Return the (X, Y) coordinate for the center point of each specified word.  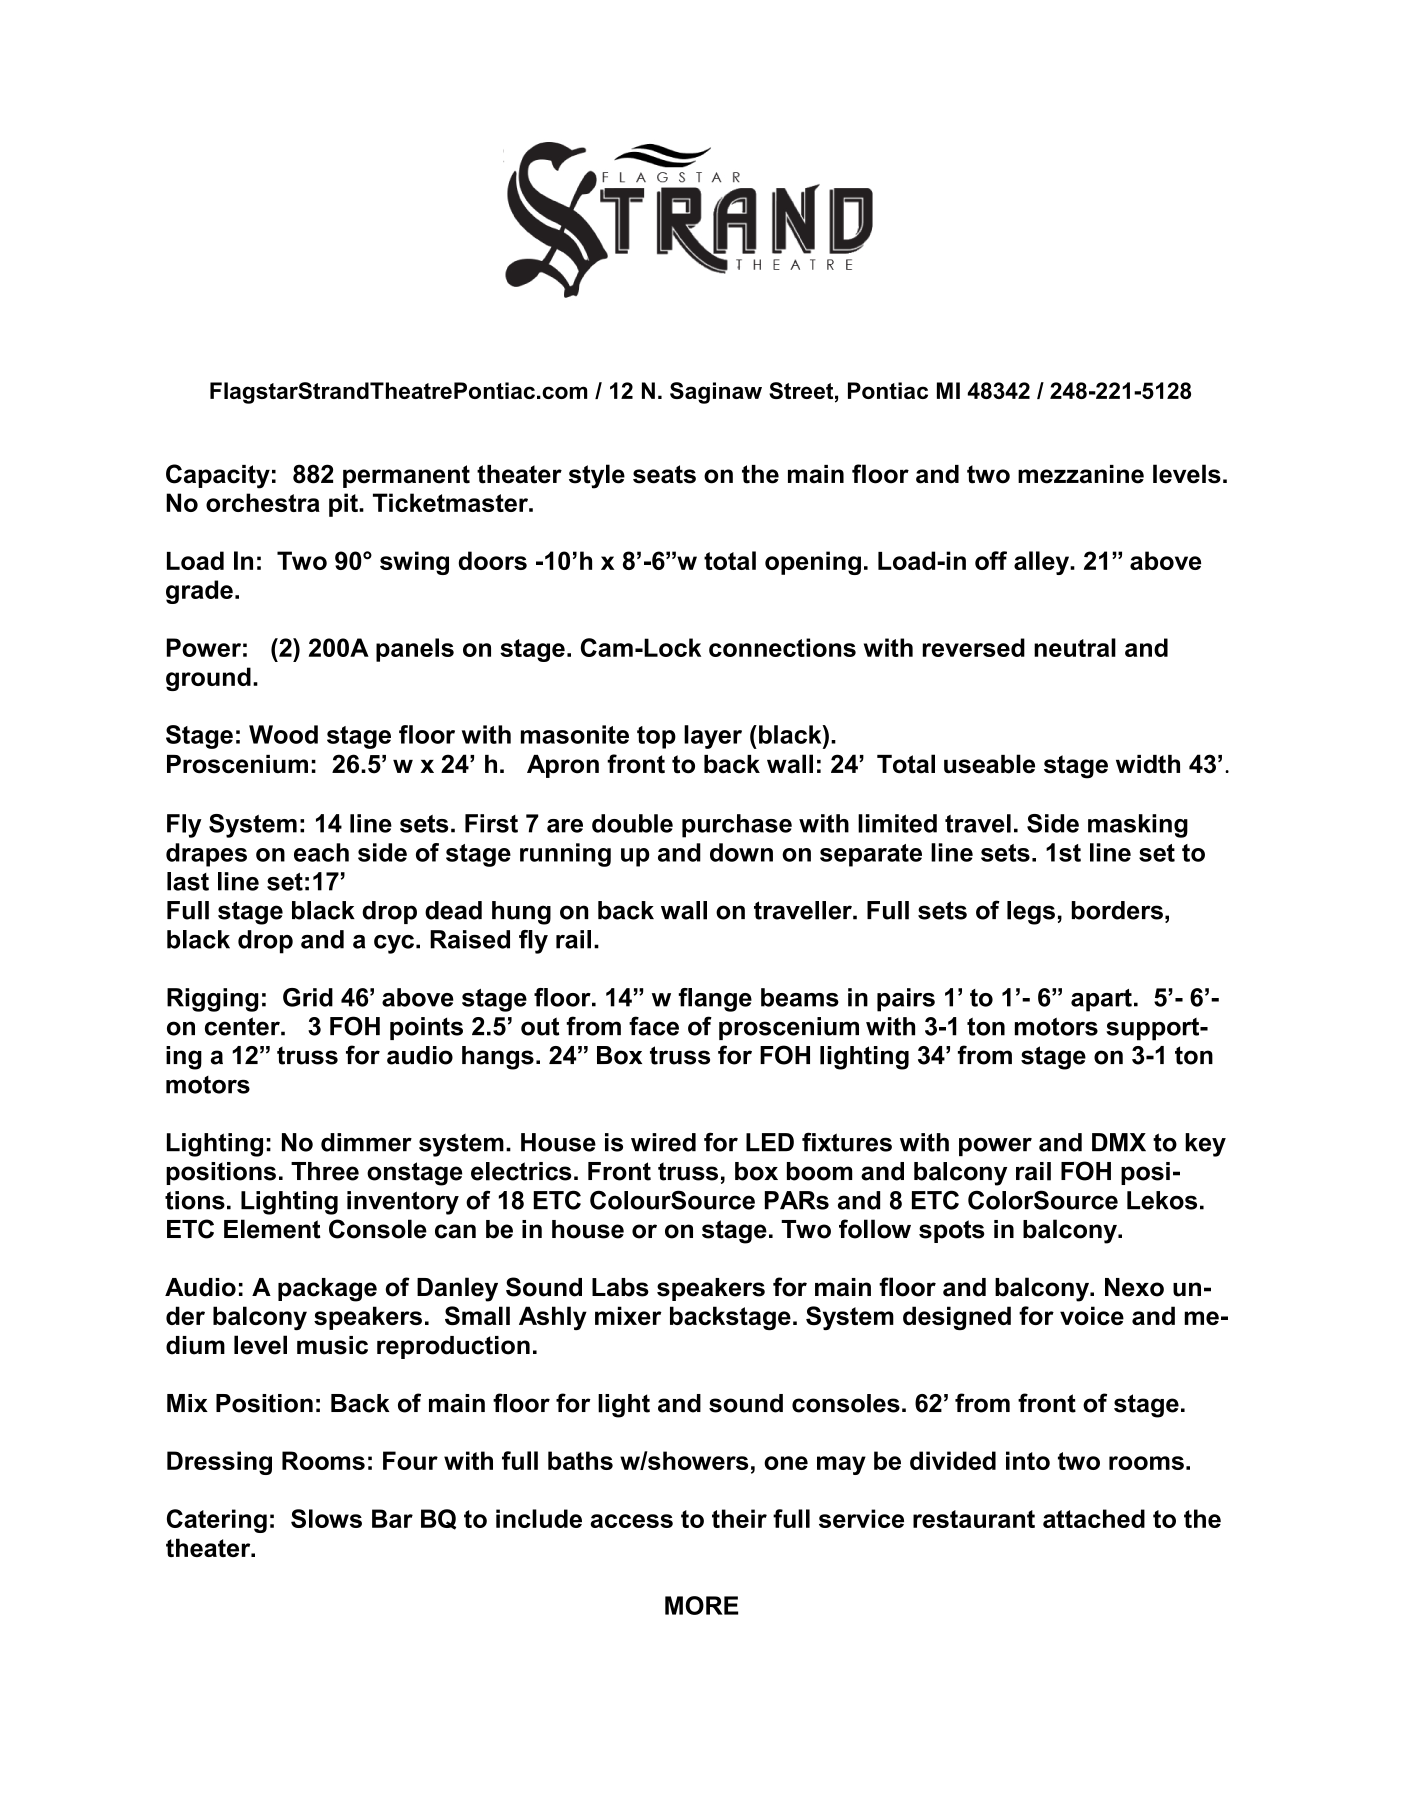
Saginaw (716, 393)
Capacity (218, 476)
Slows (326, 1518)
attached (1094, 1518)
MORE (701, 1605)
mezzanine (1081, 474)
